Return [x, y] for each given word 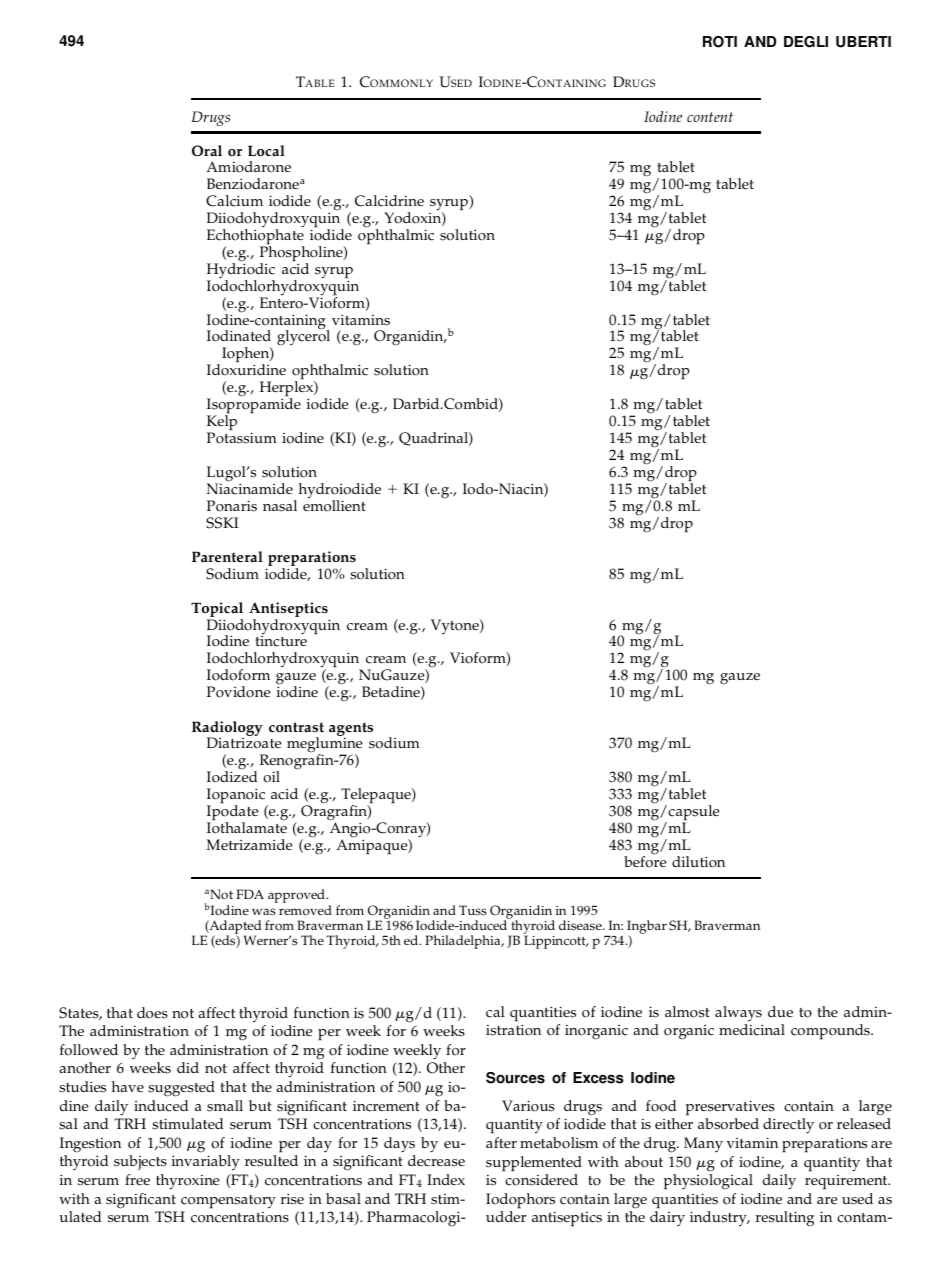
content [710, 117]
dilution [698, 862]
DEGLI [806, 42]
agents [351, 730]
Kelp [222, 423]
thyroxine [187, 1182]
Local [266, 151]
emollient [334, 505]
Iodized [232, 776]
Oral [207, 151]
